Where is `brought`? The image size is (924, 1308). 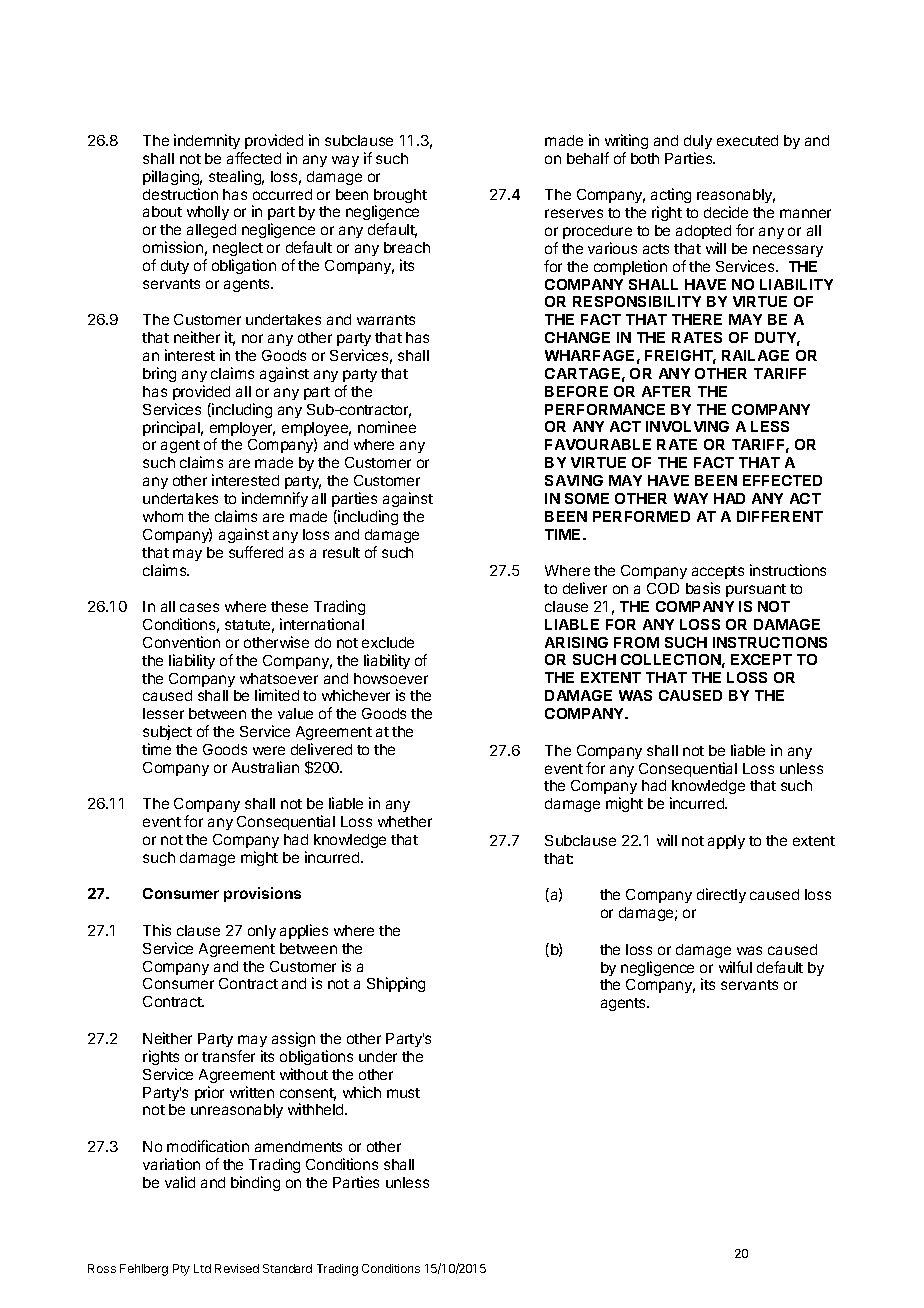
brought is located at coordinates (400, 197).
